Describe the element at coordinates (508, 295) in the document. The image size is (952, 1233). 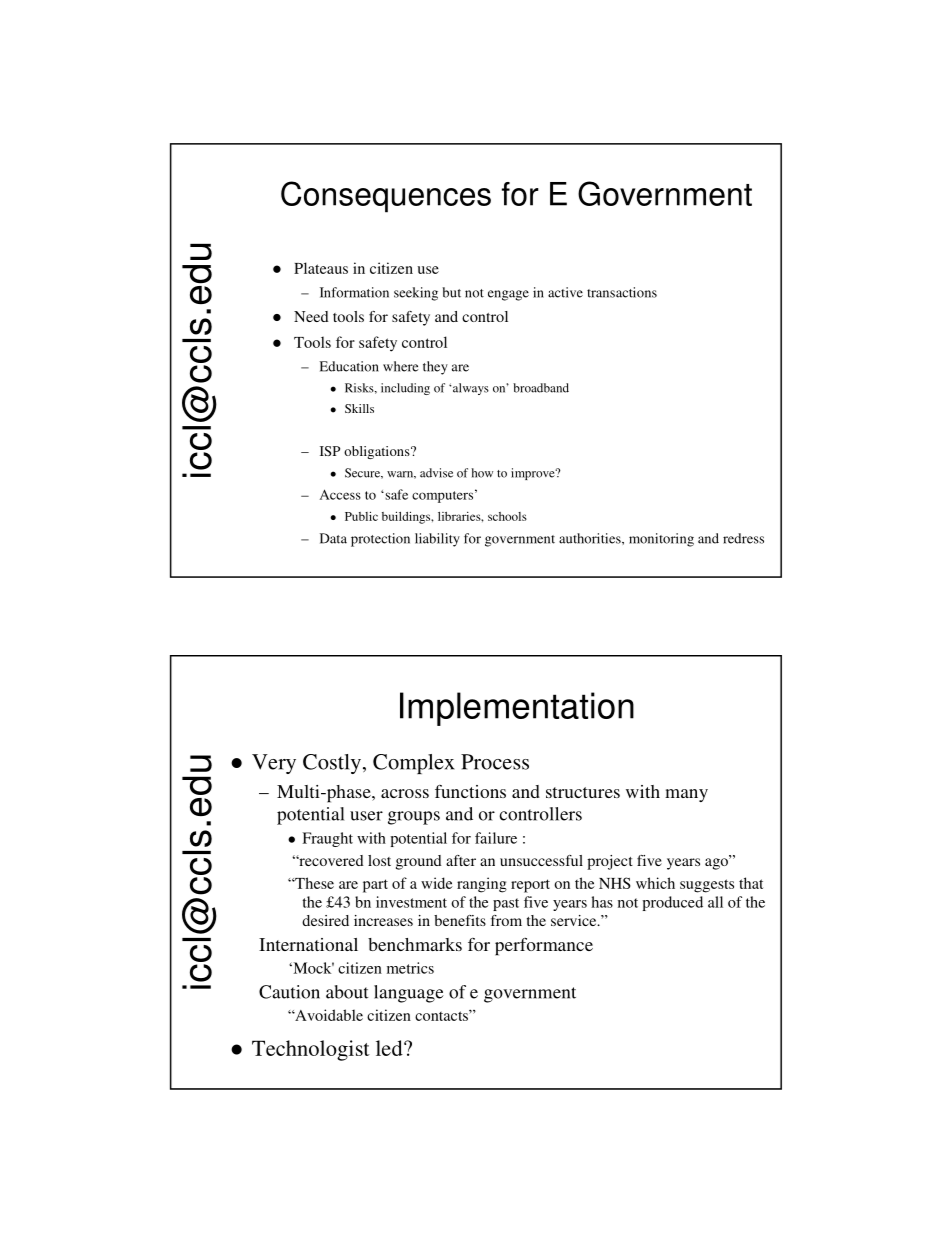
I see `engage` at that location.
